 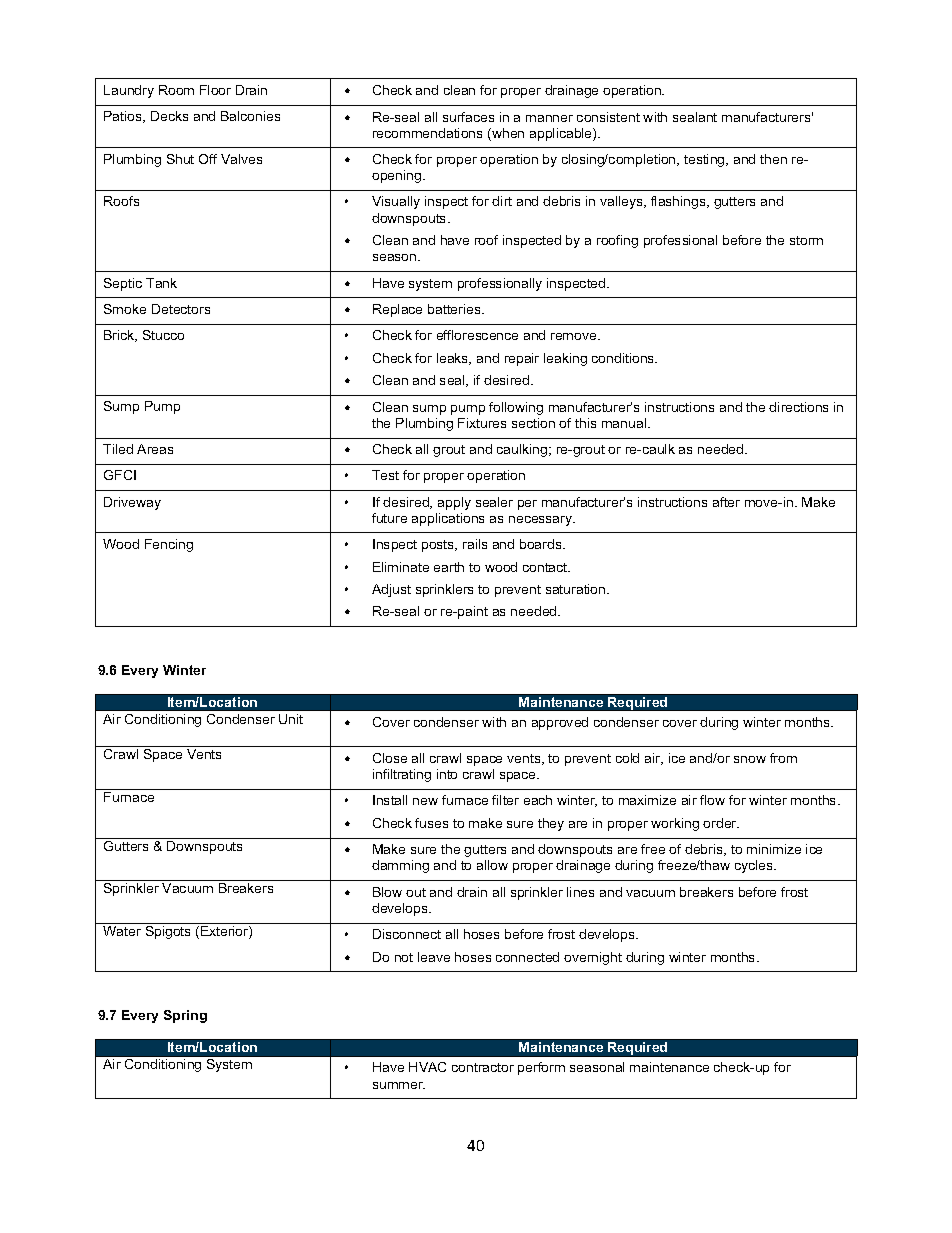 I want to click on leaks, so click(x=454, y=359).
